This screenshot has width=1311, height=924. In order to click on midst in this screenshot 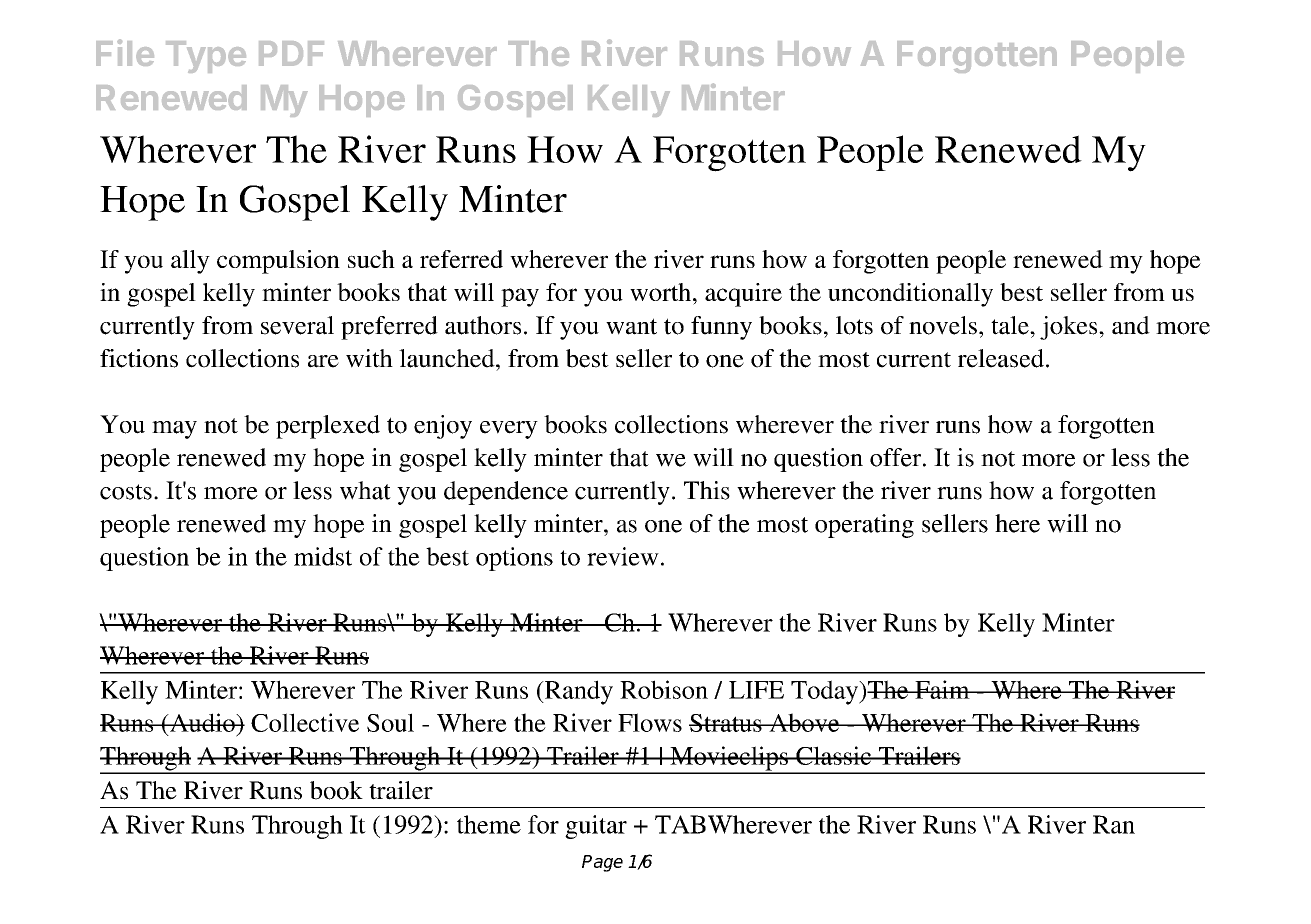, I will do `click(323, 556)`.
